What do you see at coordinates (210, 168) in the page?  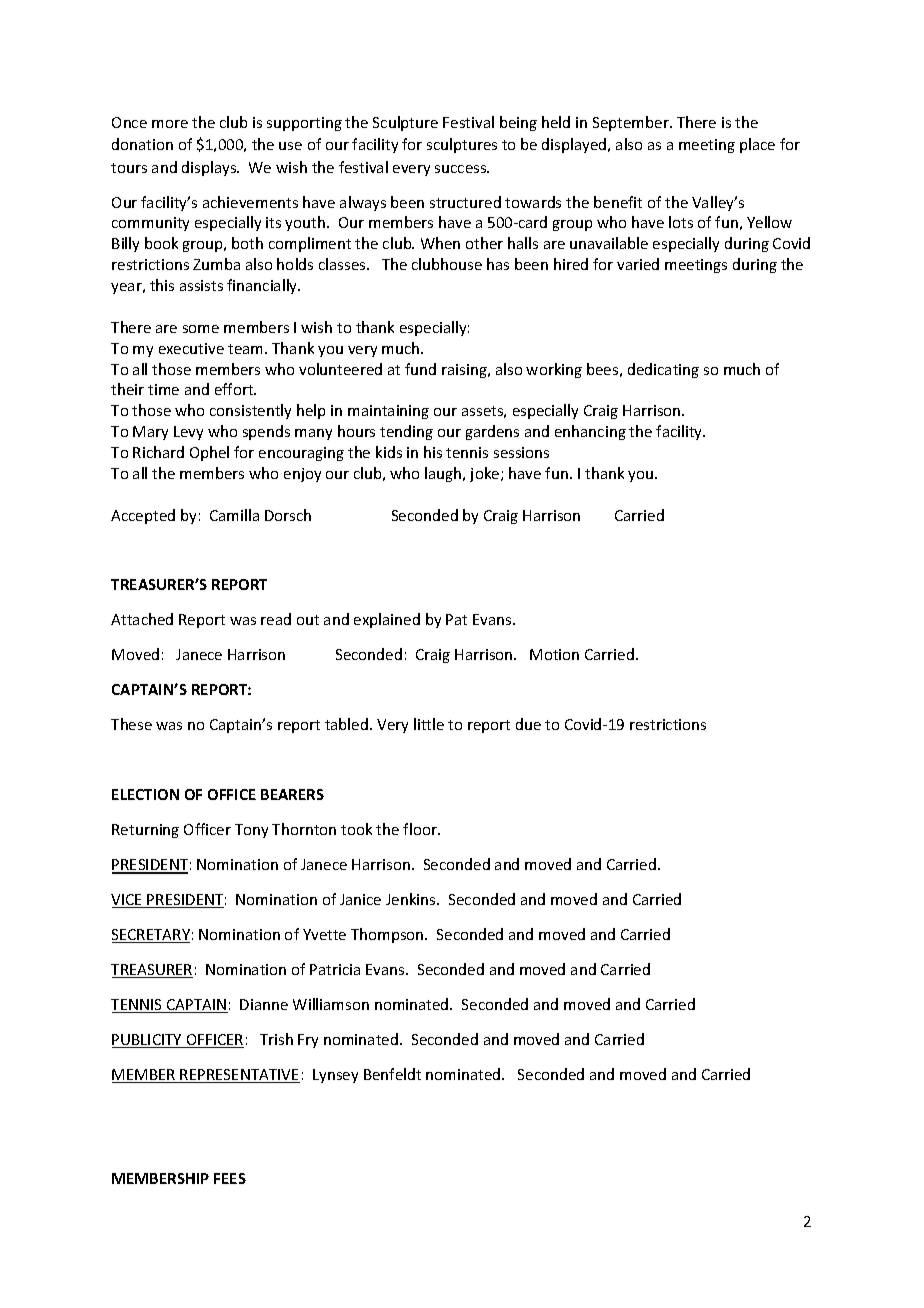 I see `displays` at bounding box center [210, 168].
